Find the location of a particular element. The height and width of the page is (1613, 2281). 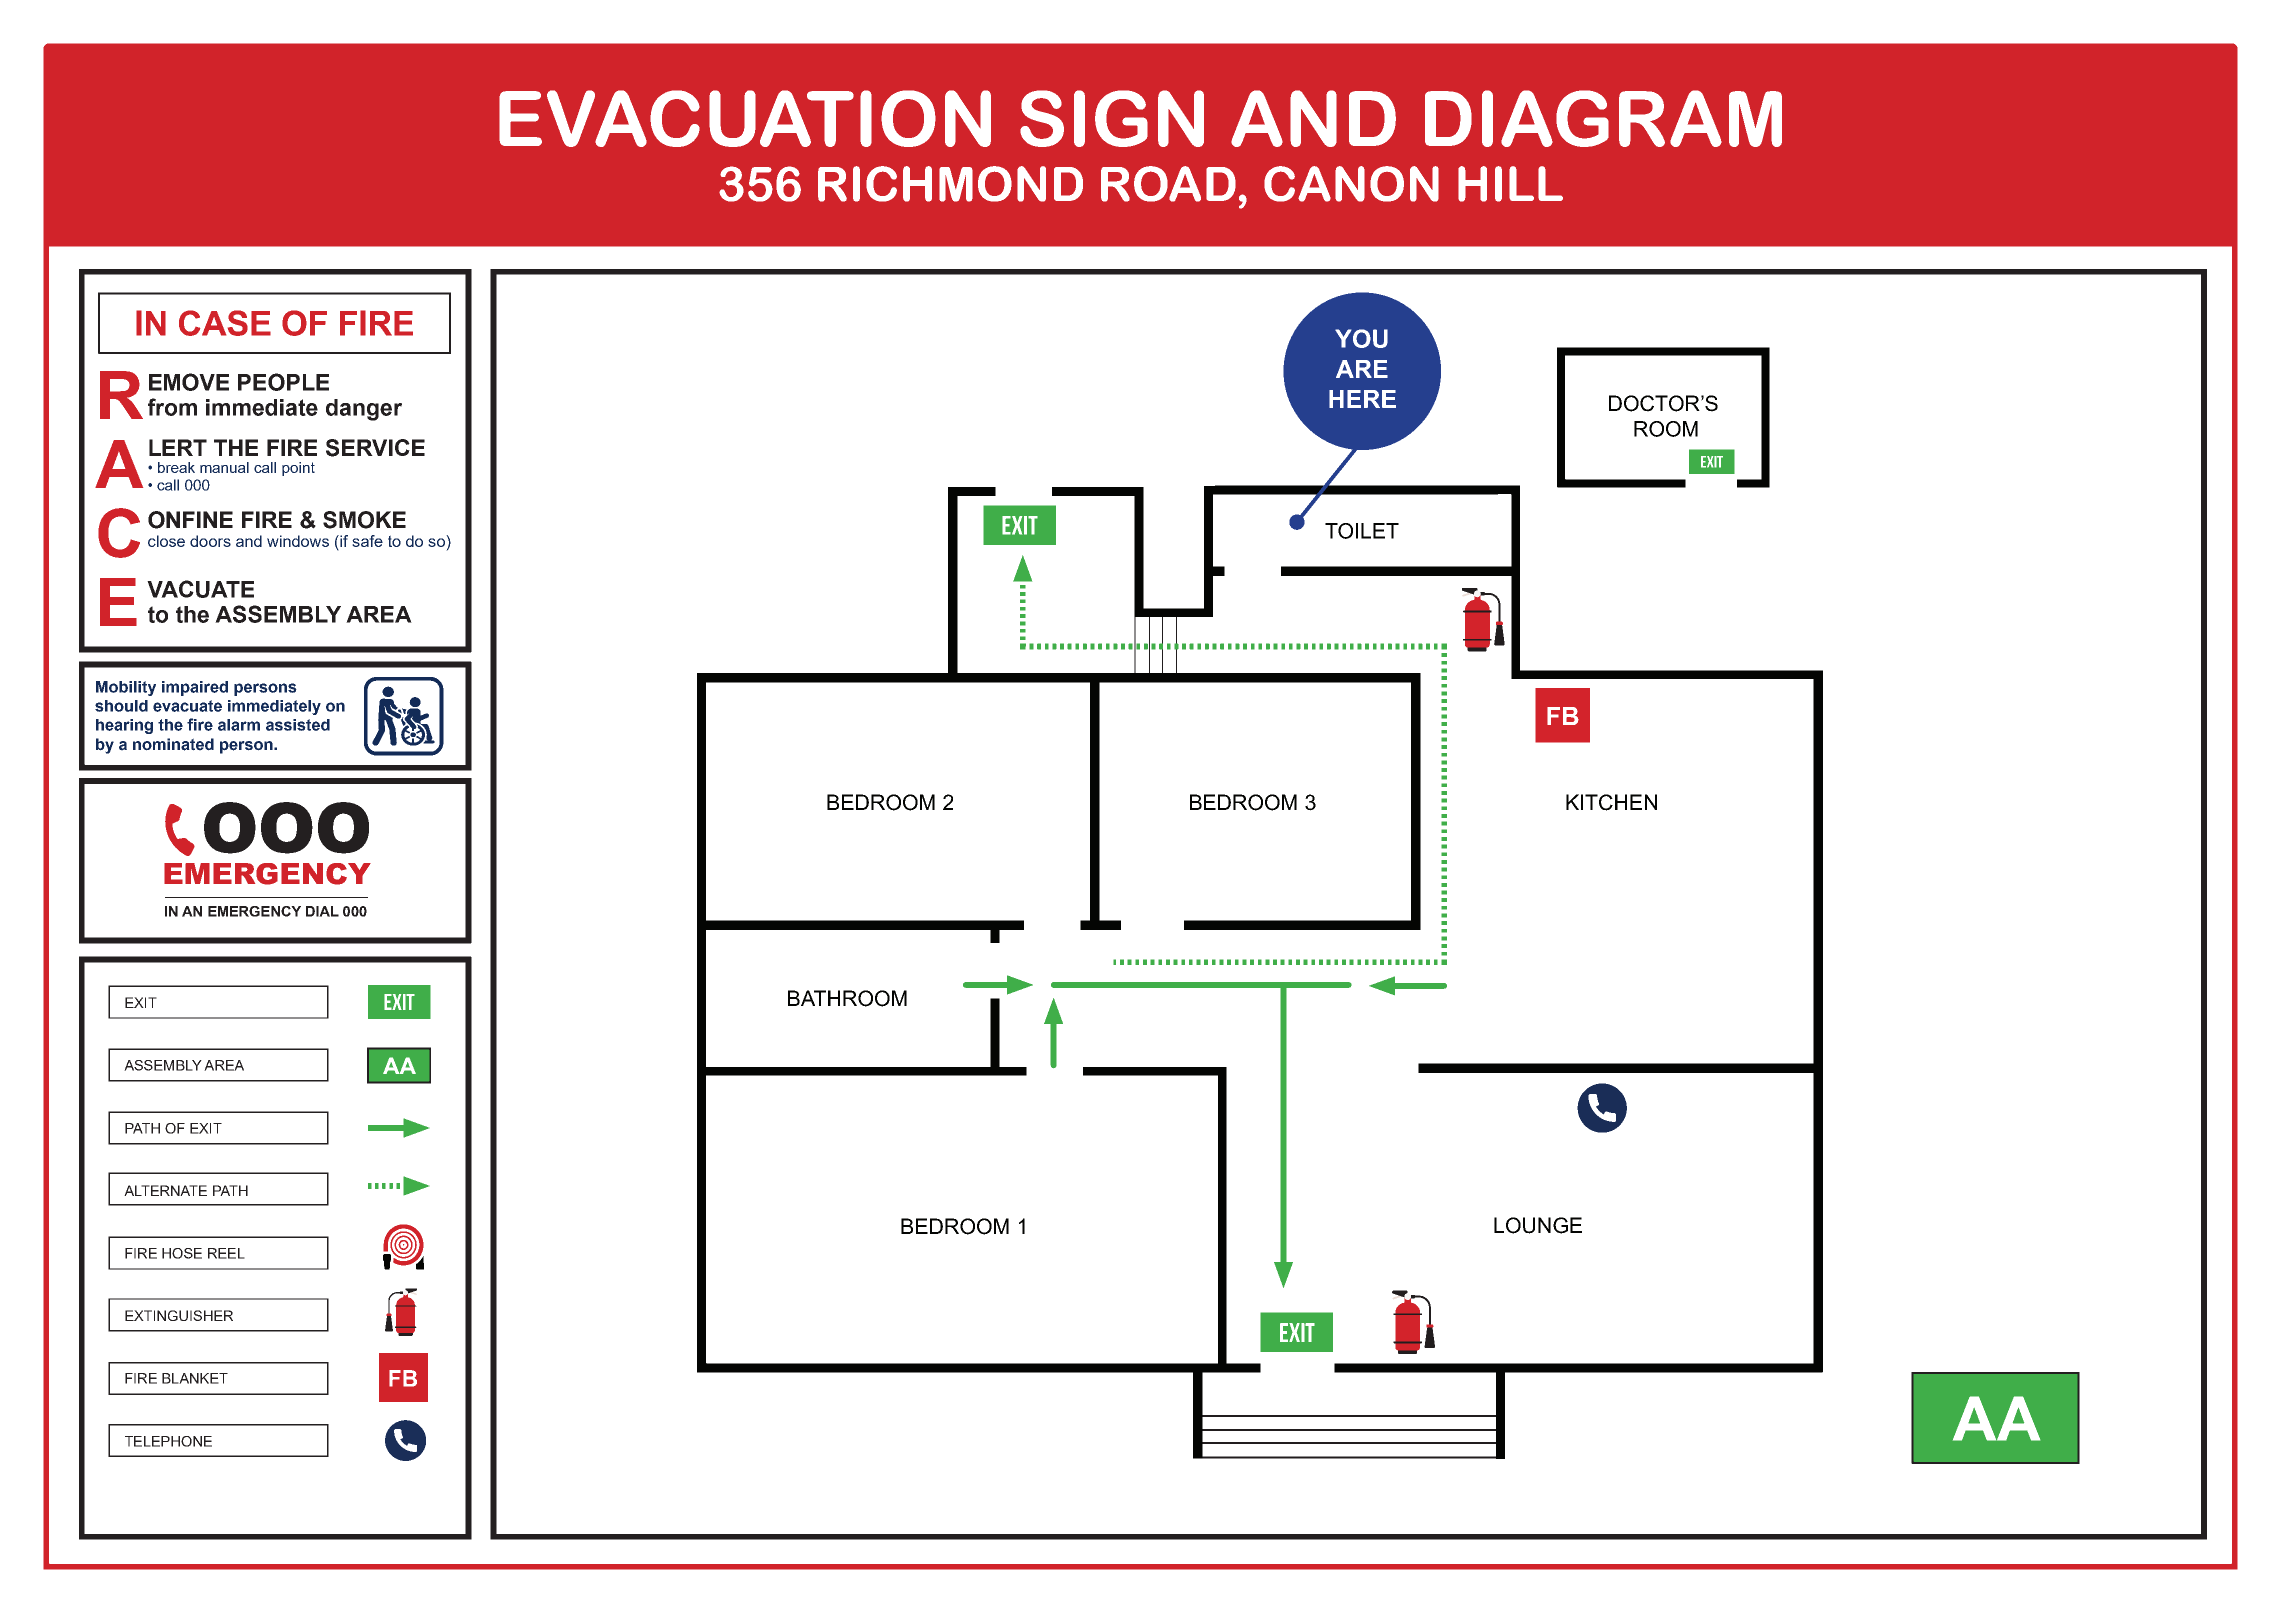

RICHMOND is located at coordinates (950, 184).
